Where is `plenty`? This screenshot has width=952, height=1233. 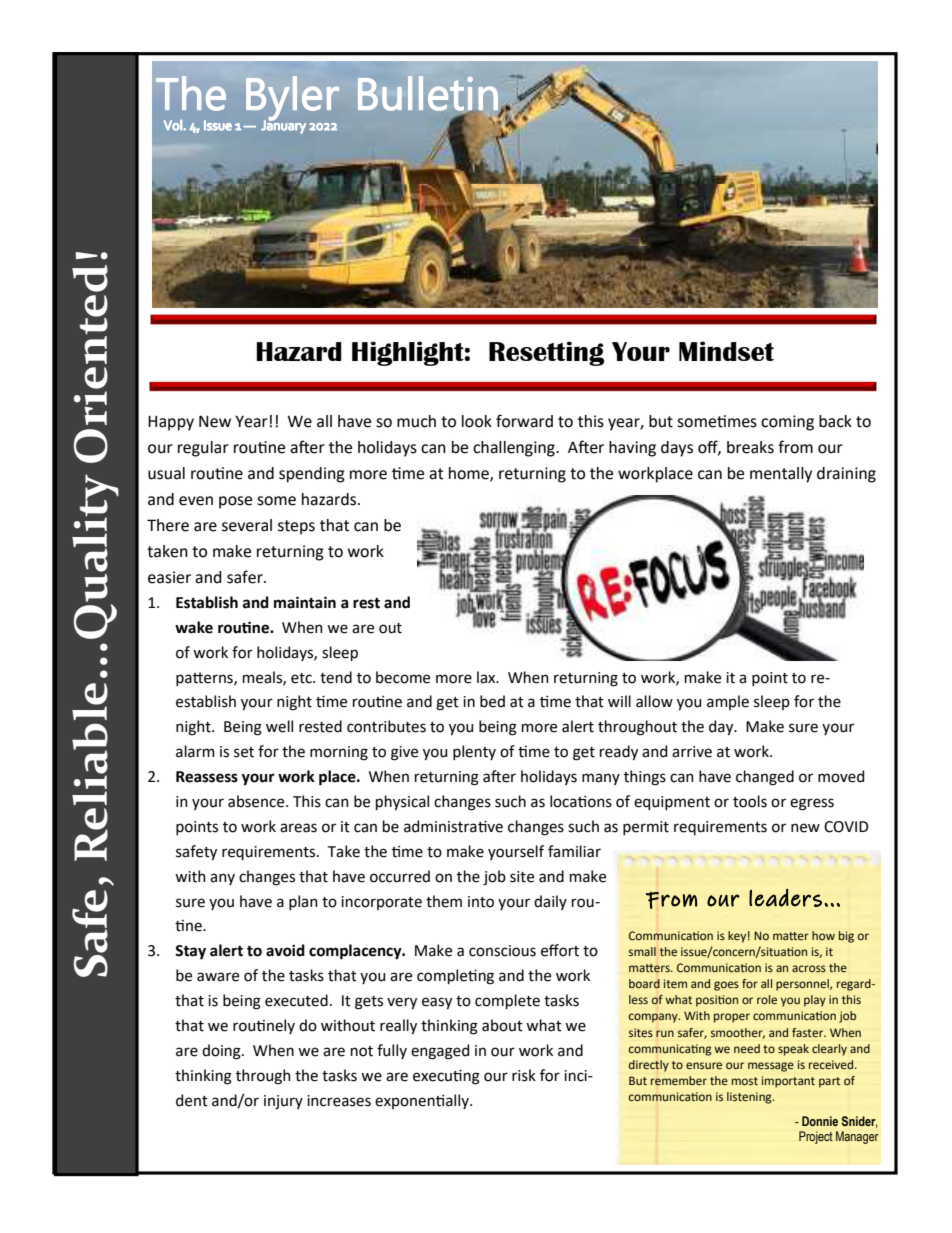
plenty is located at coordinates (474, 752).
